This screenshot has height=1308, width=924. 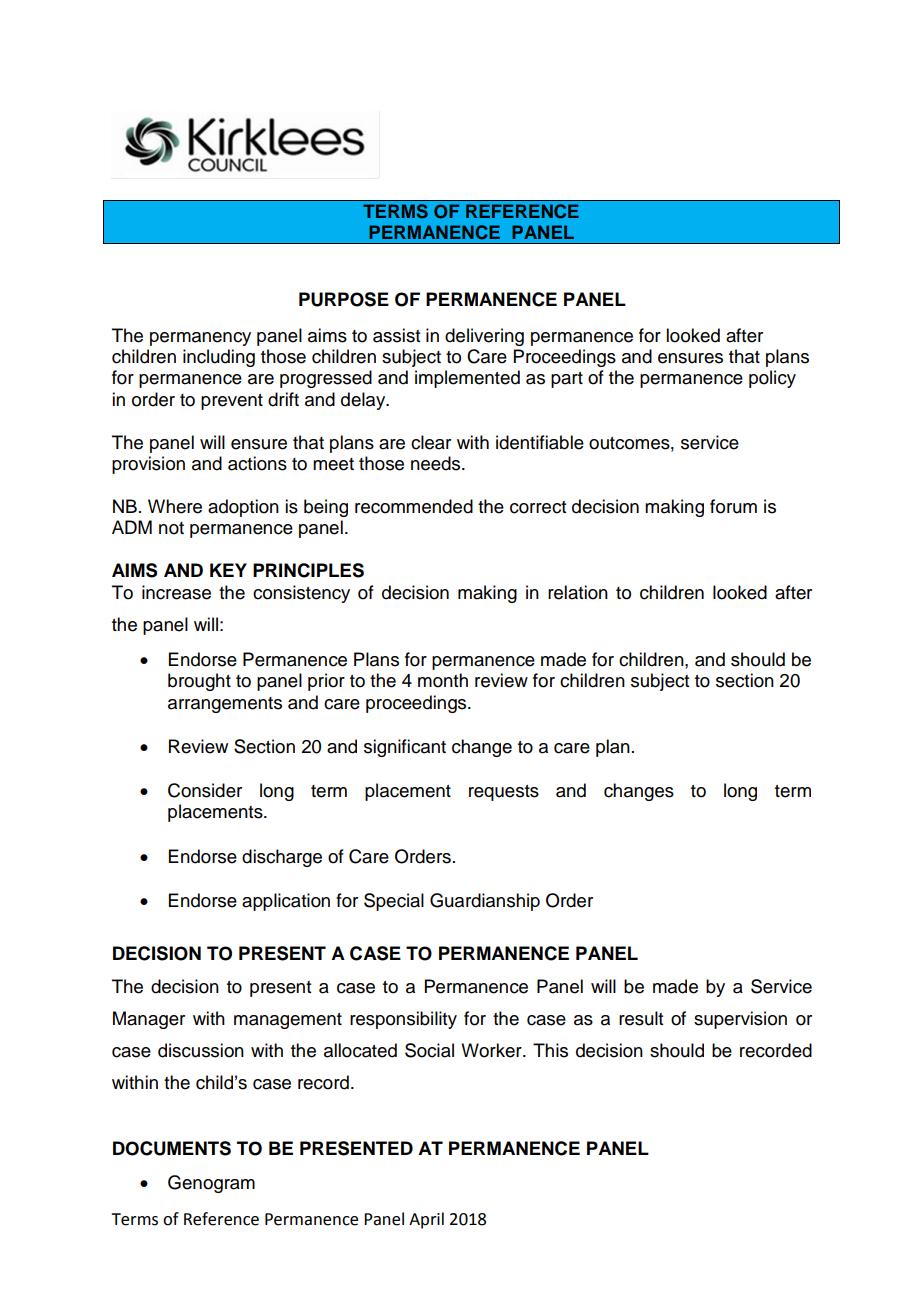 I want to click on increase, so click(x=176, y=592).
